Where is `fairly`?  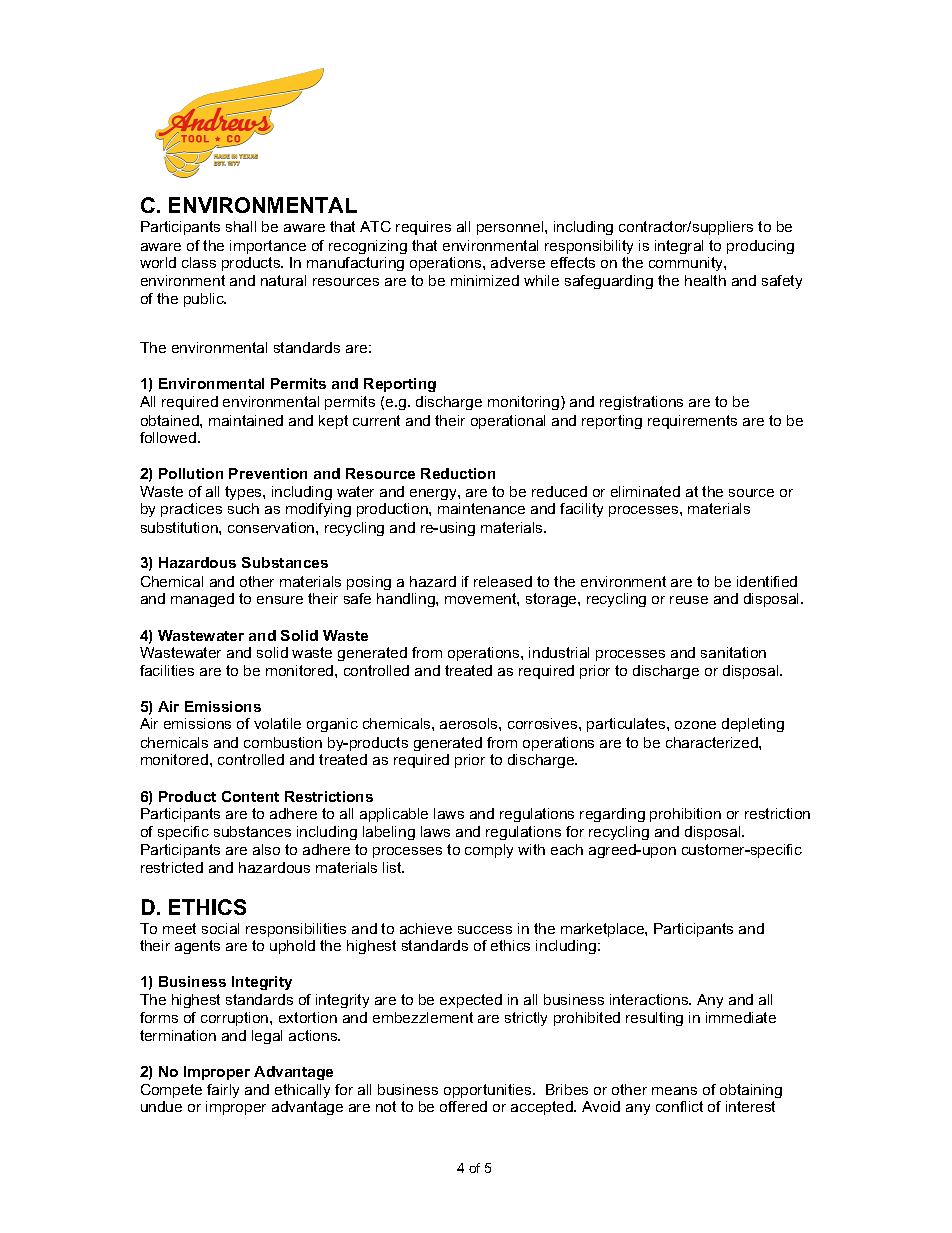 fairly is located at coordinates (223, 1091).
